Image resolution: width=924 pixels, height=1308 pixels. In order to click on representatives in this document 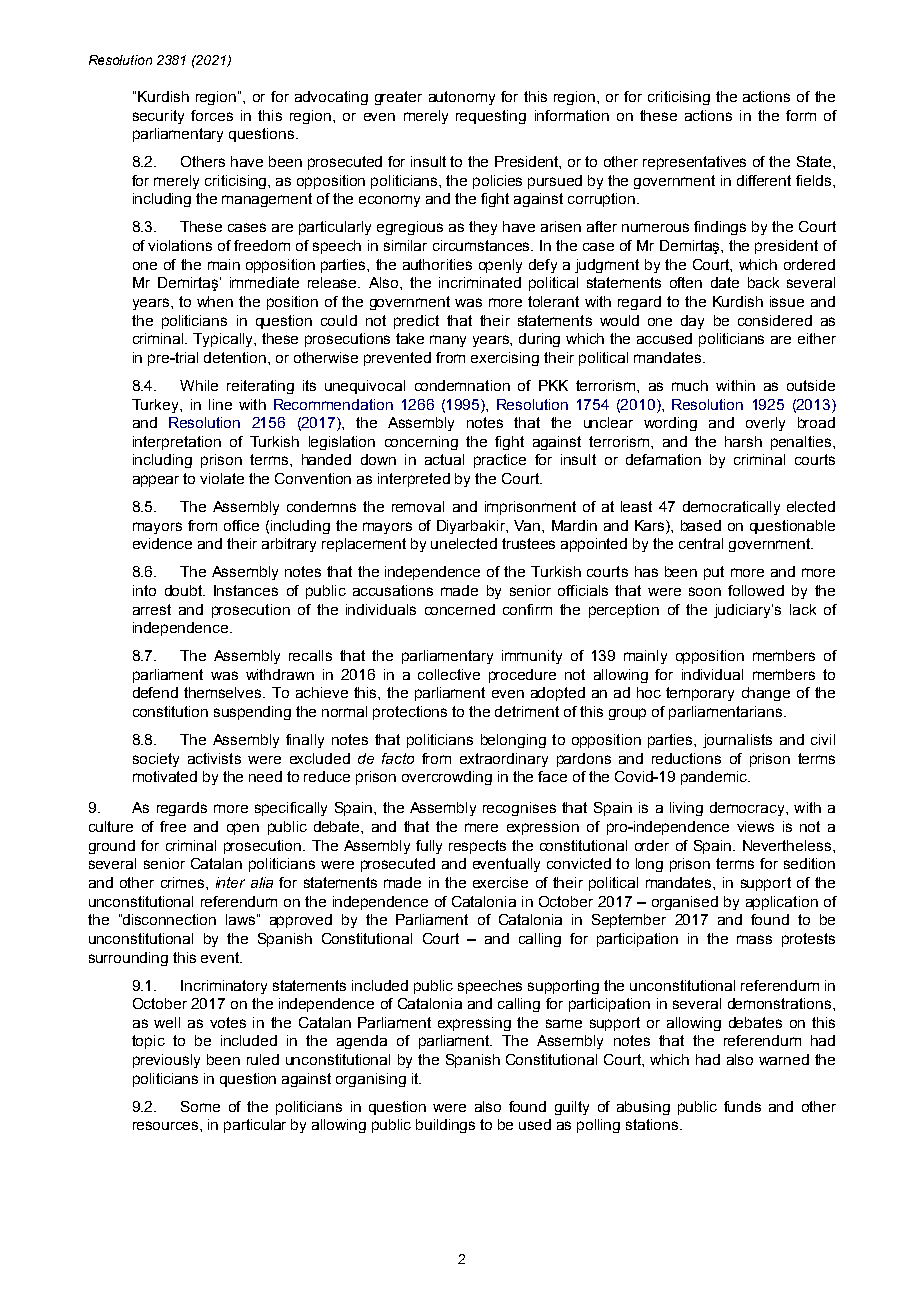, I will do `click(694, 163)`.
